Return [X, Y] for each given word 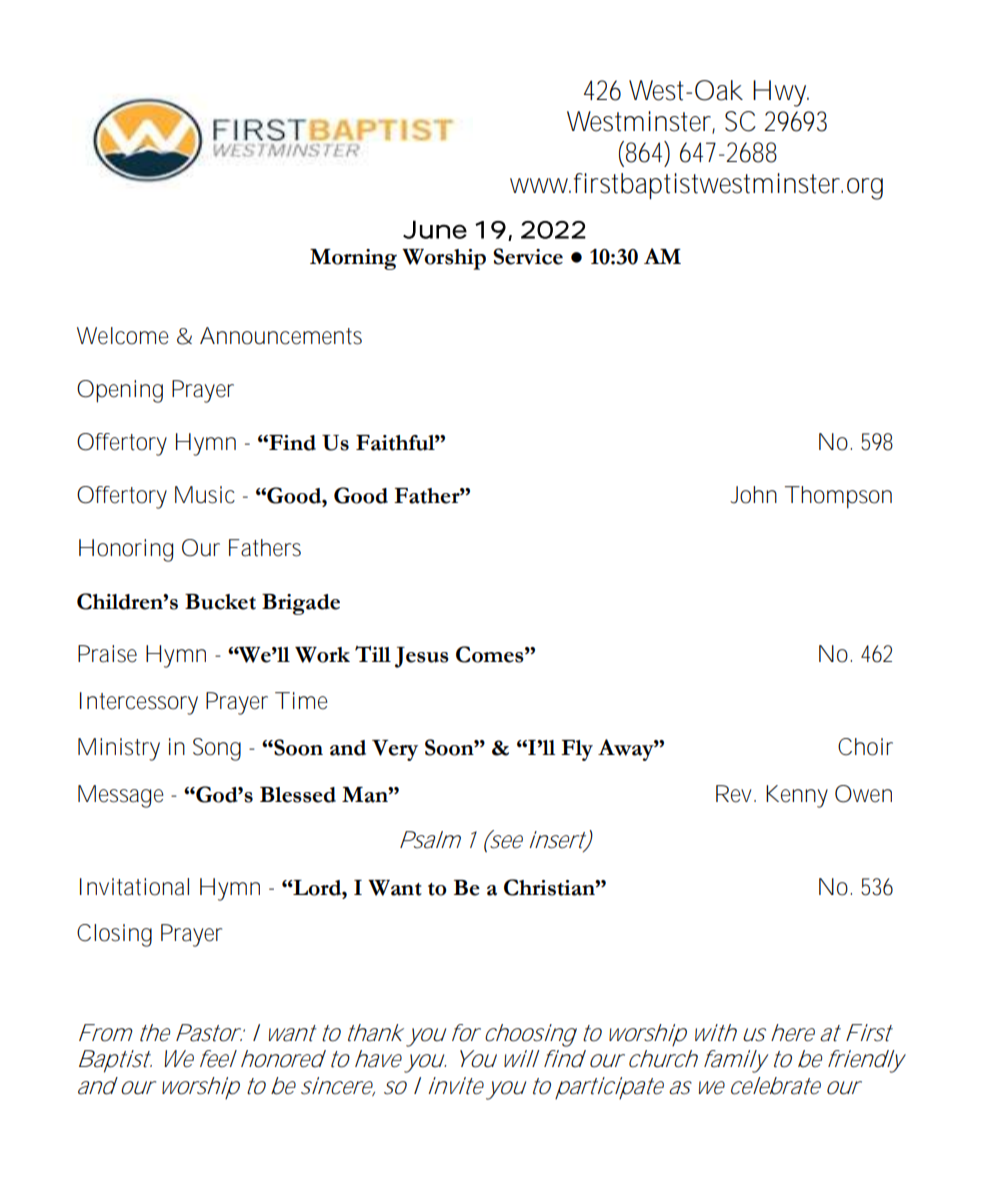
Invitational [134, 887]
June [435, 229]
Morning [353, 259]
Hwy [781, 93]
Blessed [298, 795]
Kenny [797, 796]
